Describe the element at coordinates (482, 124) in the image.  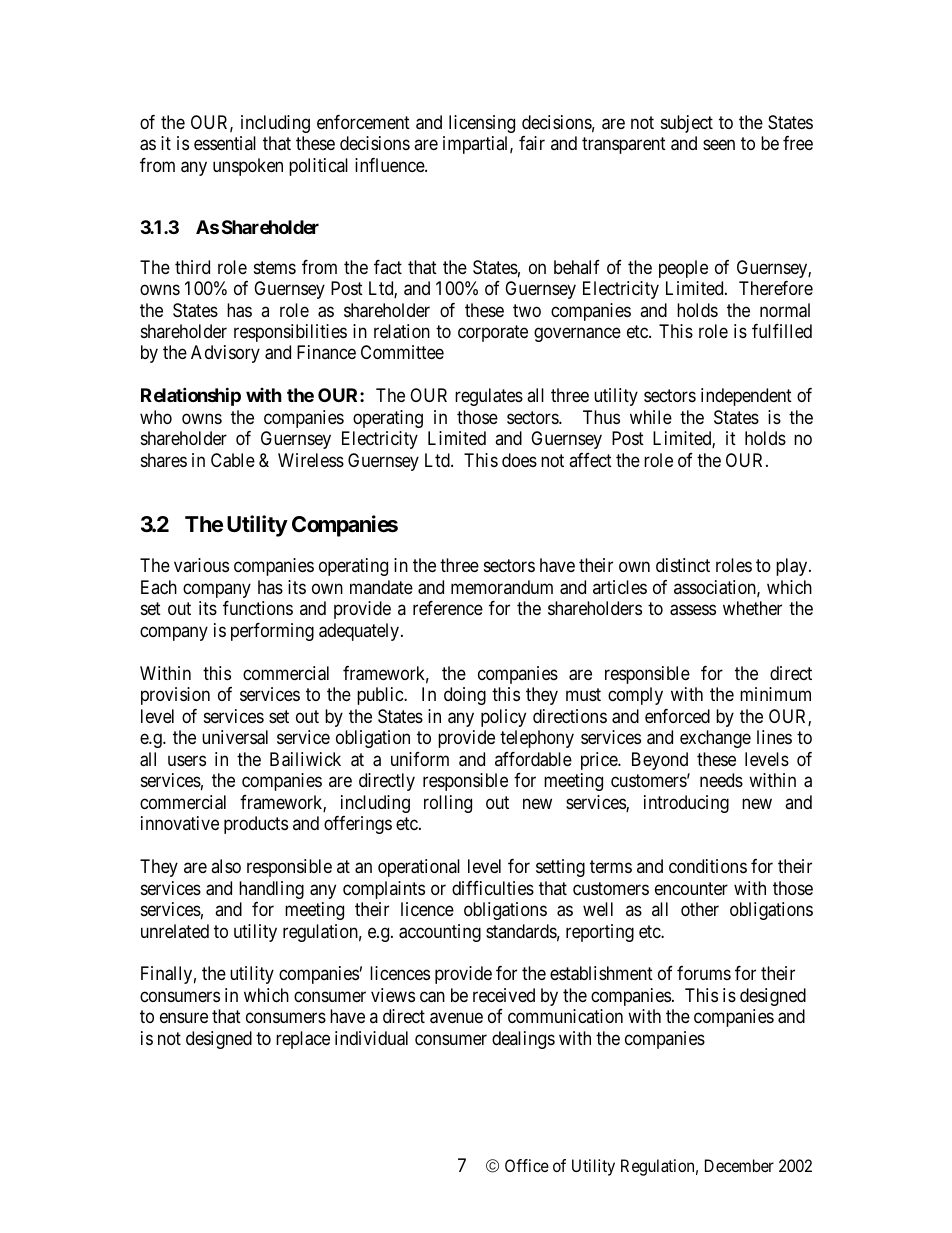
I see `licensing` at that location.
